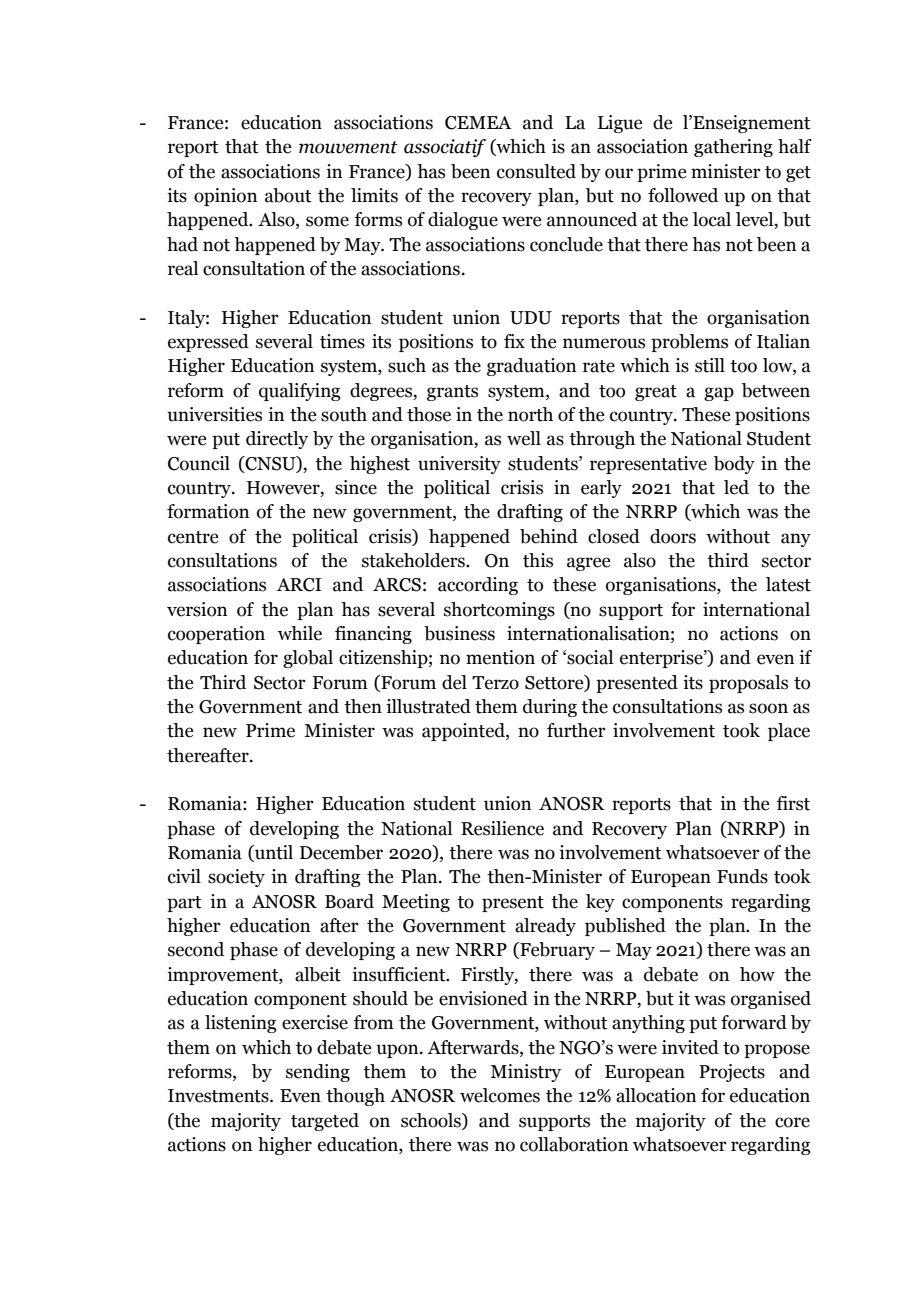  Describe the element at coordinates (733, 148) in the screenshot. I see `gathering` at that location.
